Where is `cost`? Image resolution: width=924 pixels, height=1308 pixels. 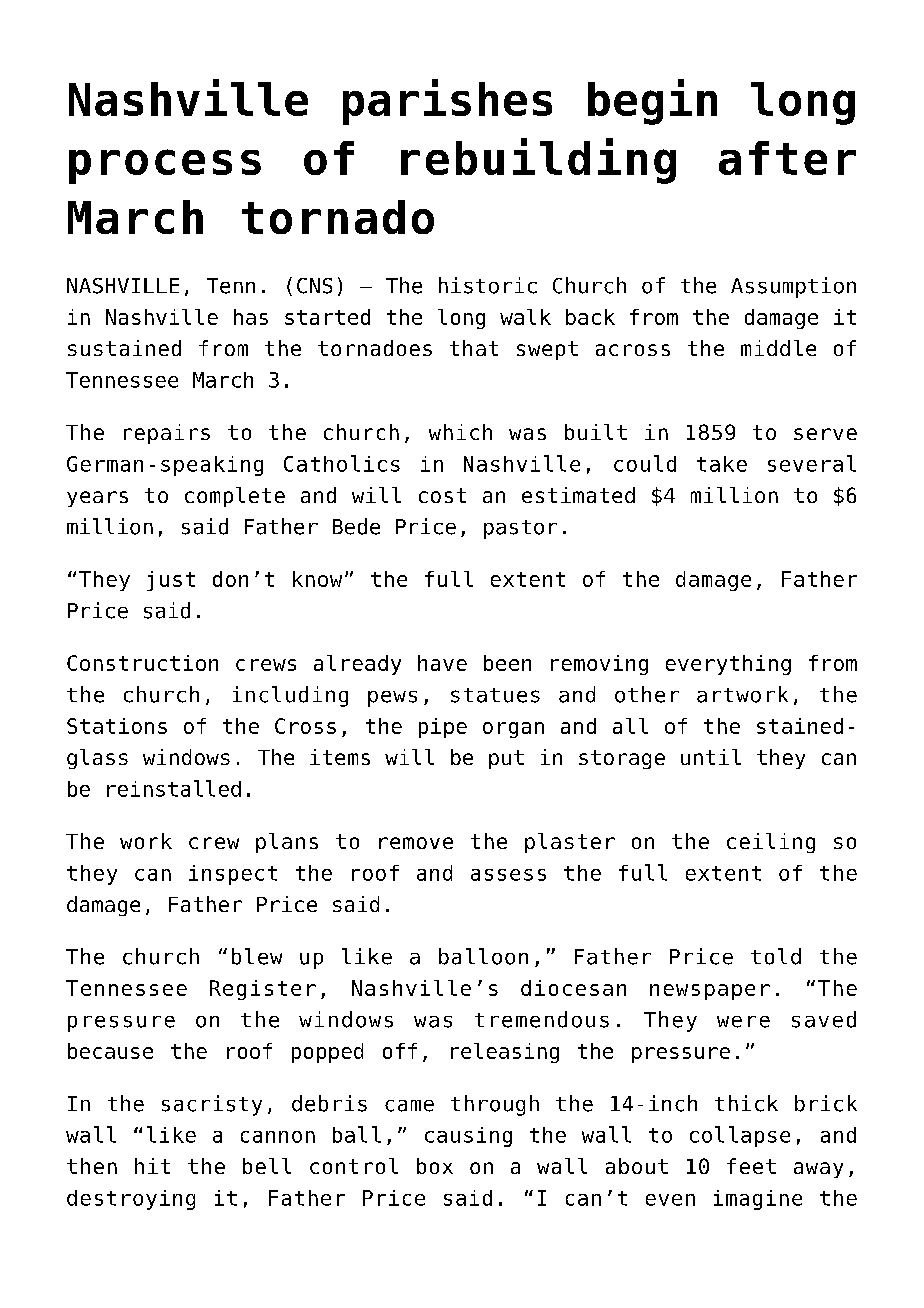 cost is located at coordinates (442, 495).
